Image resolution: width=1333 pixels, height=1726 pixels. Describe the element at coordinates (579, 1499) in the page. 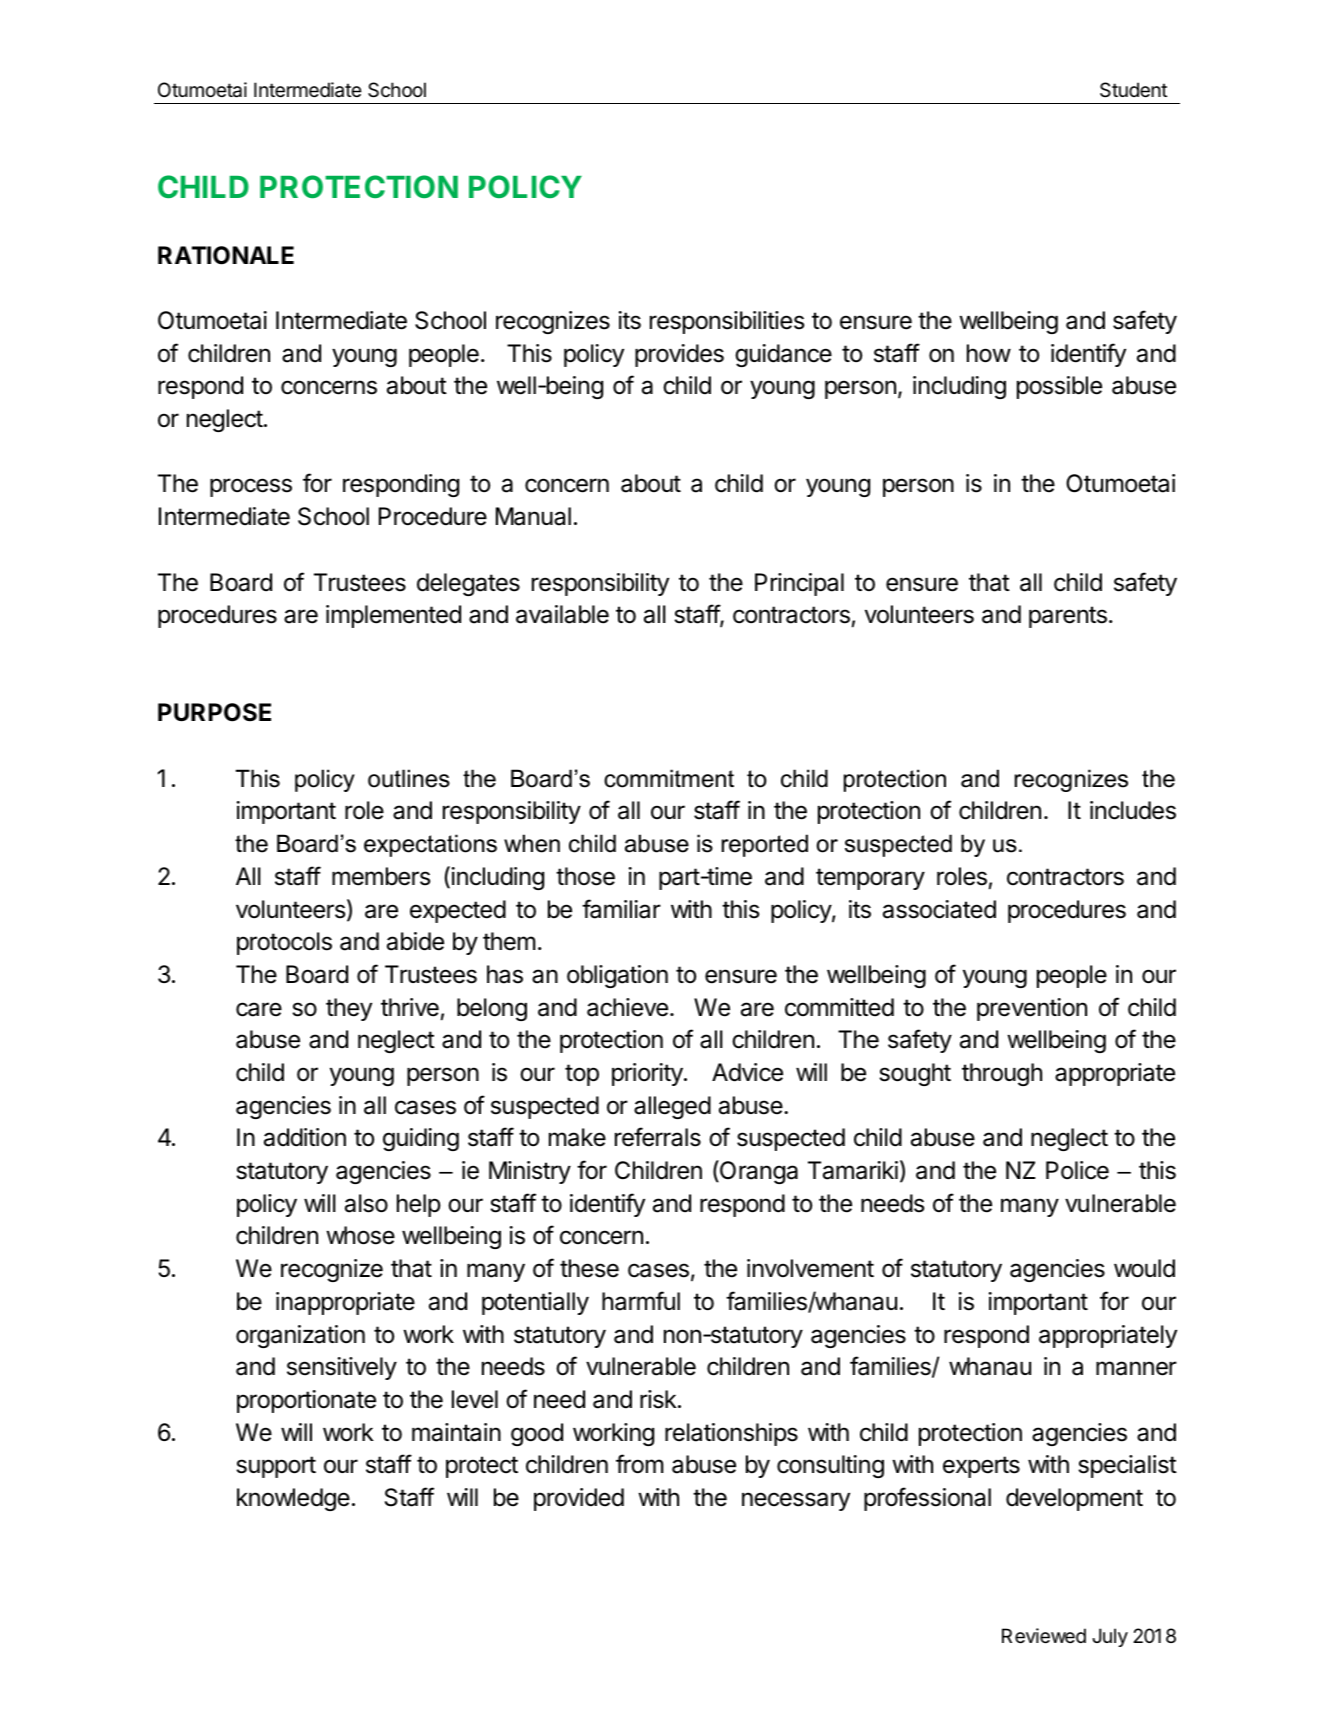

I see `provided` at that location.
